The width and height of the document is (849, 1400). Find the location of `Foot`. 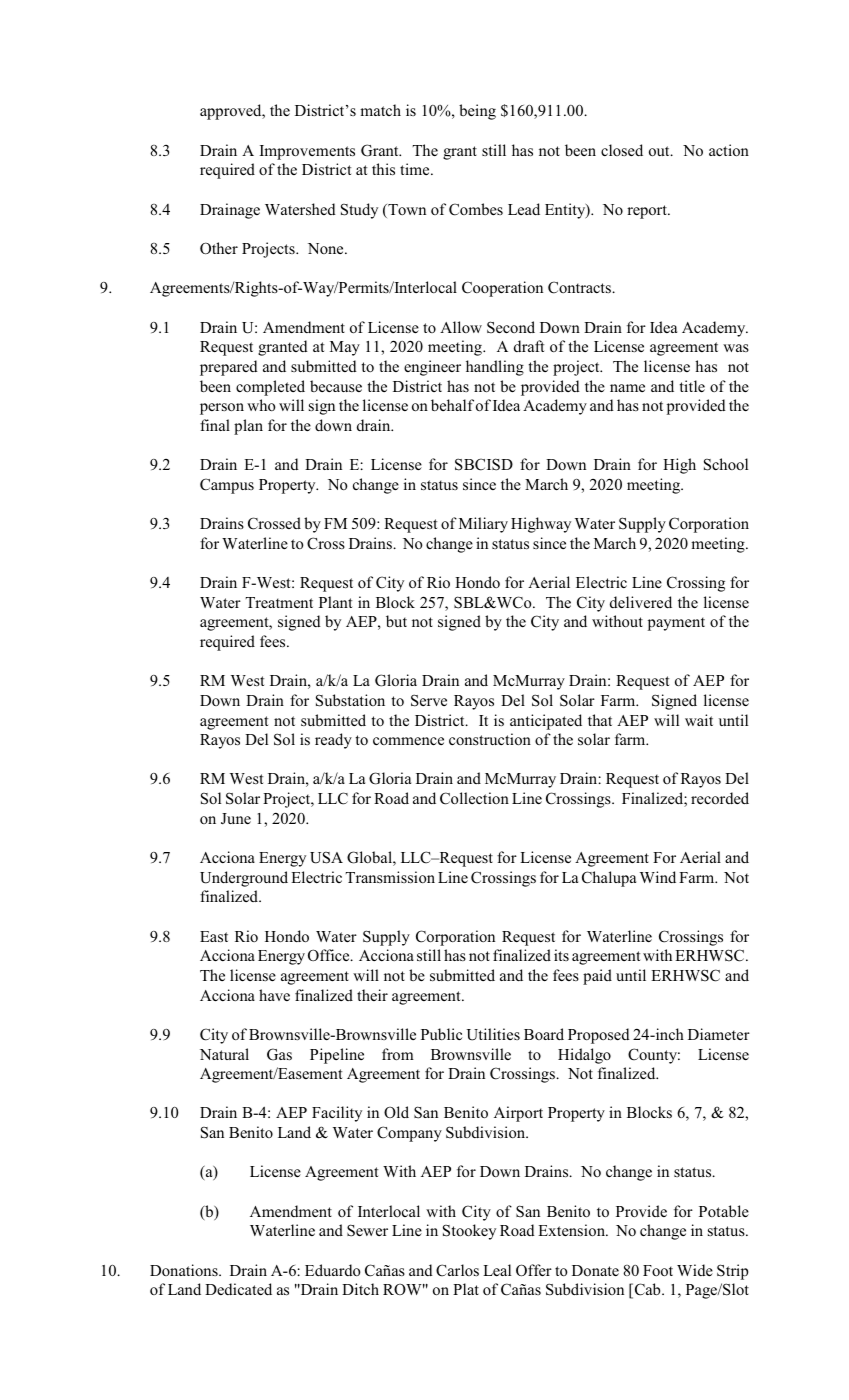

Foot is located at coordinates (658, 1271).
